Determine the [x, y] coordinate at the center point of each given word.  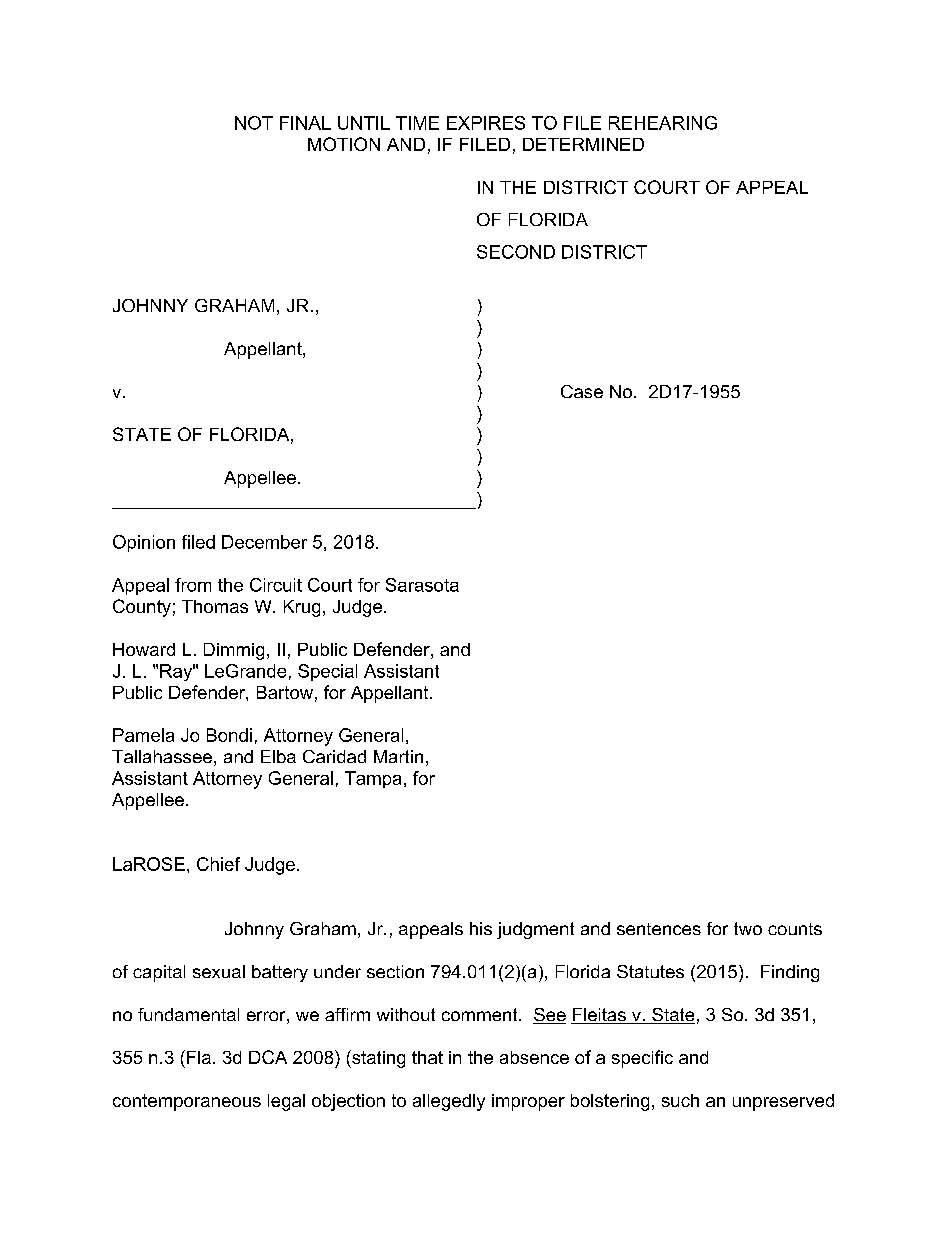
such [680, 1100]
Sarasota [422, 585]
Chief [218, 864]
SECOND [516, 252]
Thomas [215, 606]
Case [582, 391]
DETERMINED [583, 144]
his [481, 928]
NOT [254, 123]
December [264, 542]
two [748, 928]
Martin [398, 756]
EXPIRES [486, 123]
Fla [199, 1057]
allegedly [449, 1102]
